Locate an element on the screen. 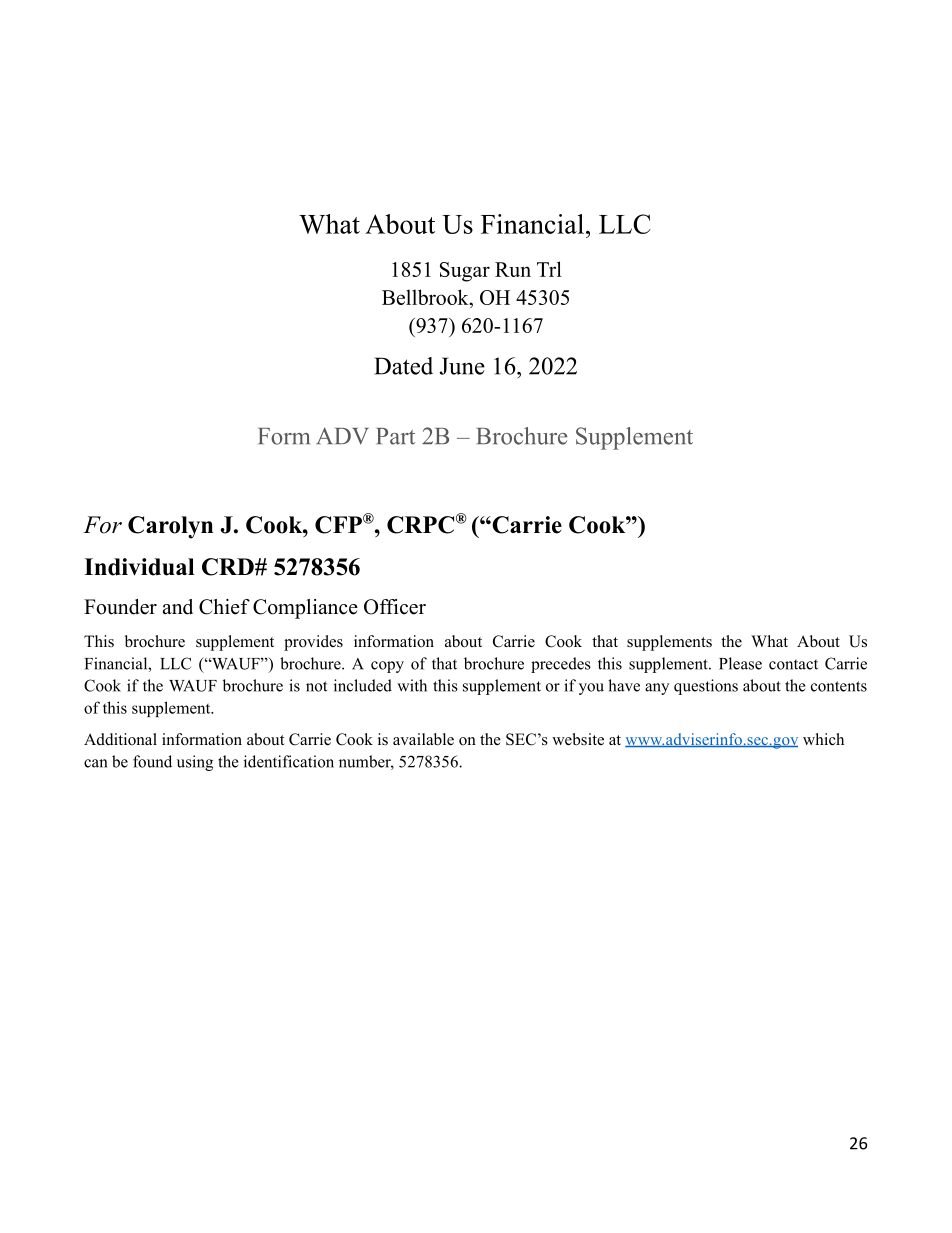 This screenshot has width=952, height=1233. which is located at coordinates (823, 739).
